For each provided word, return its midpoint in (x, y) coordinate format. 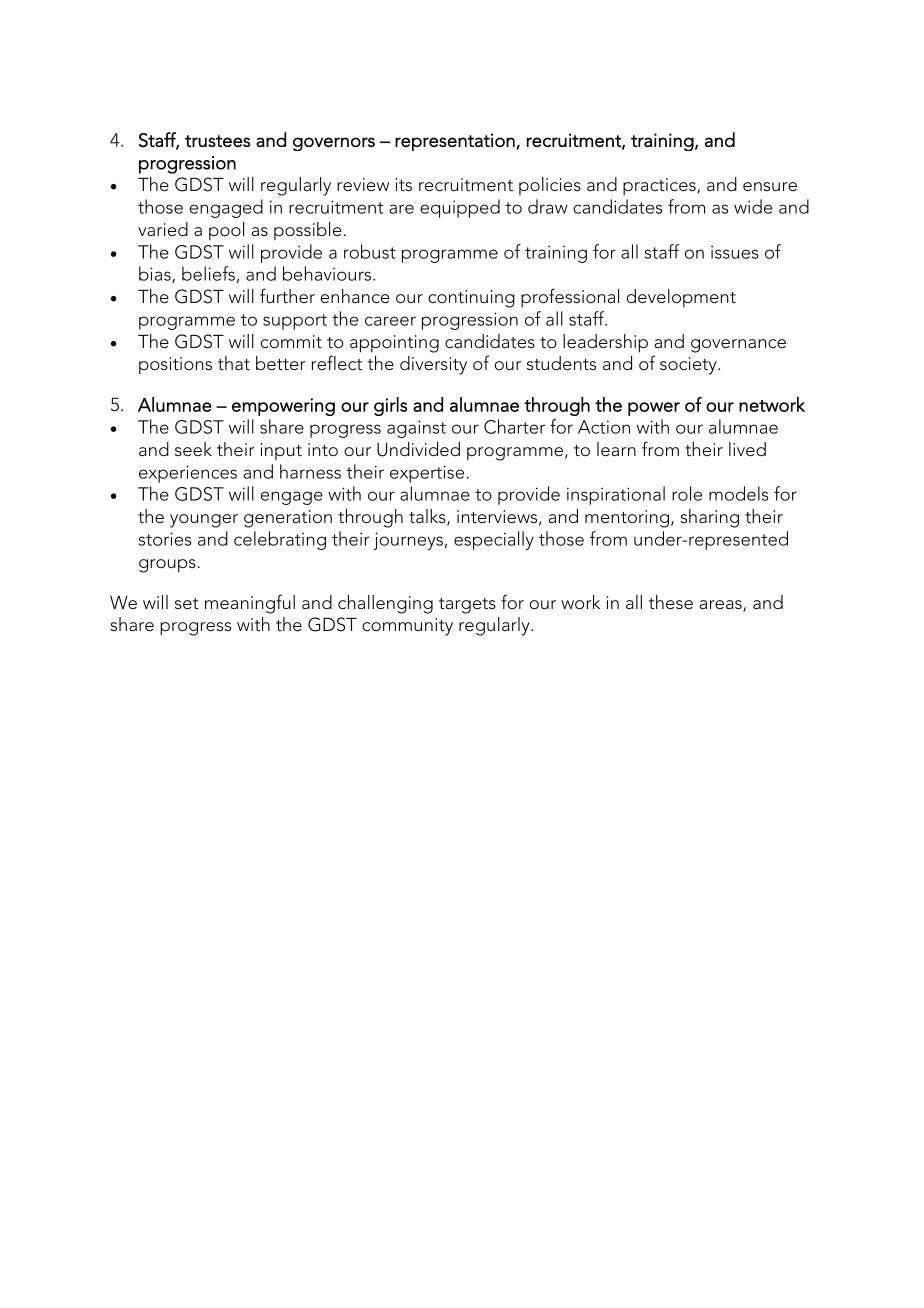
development (681, 298)
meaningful (250, 604)
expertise (427, 474)
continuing (471, 299)
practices (660, 186)
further (287, 295)
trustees (217, 141)
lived (747, 449)
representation (456, 142)
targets (467, 606)
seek (193, 449)
